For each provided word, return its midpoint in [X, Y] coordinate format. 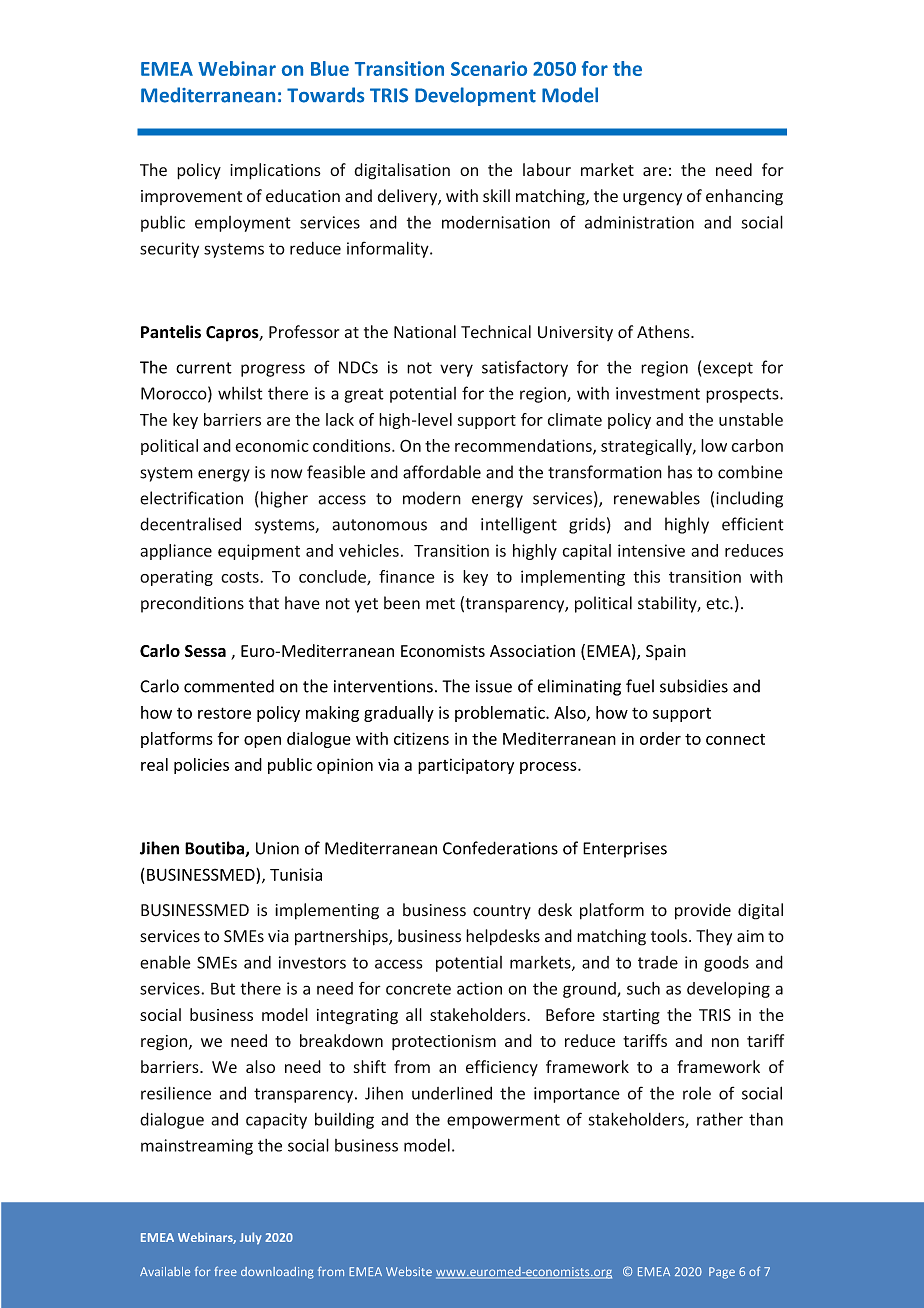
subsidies [694, 686]
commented [229, 686]
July [250, 1238]
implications [275, 171]
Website [409, 1271]
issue [494, 686]
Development [475, 96]
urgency [652, 199]
